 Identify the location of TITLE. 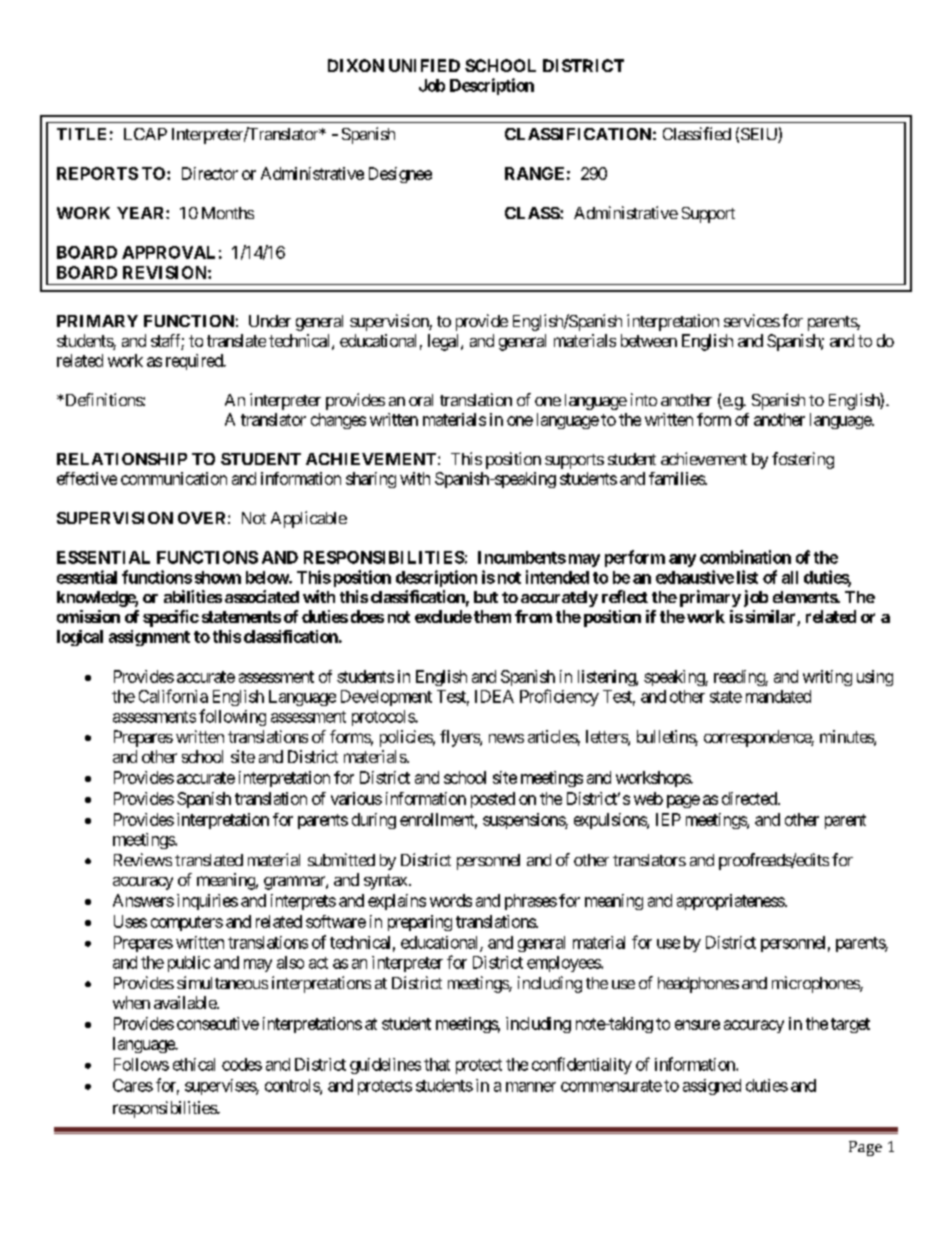
(81, 134).
